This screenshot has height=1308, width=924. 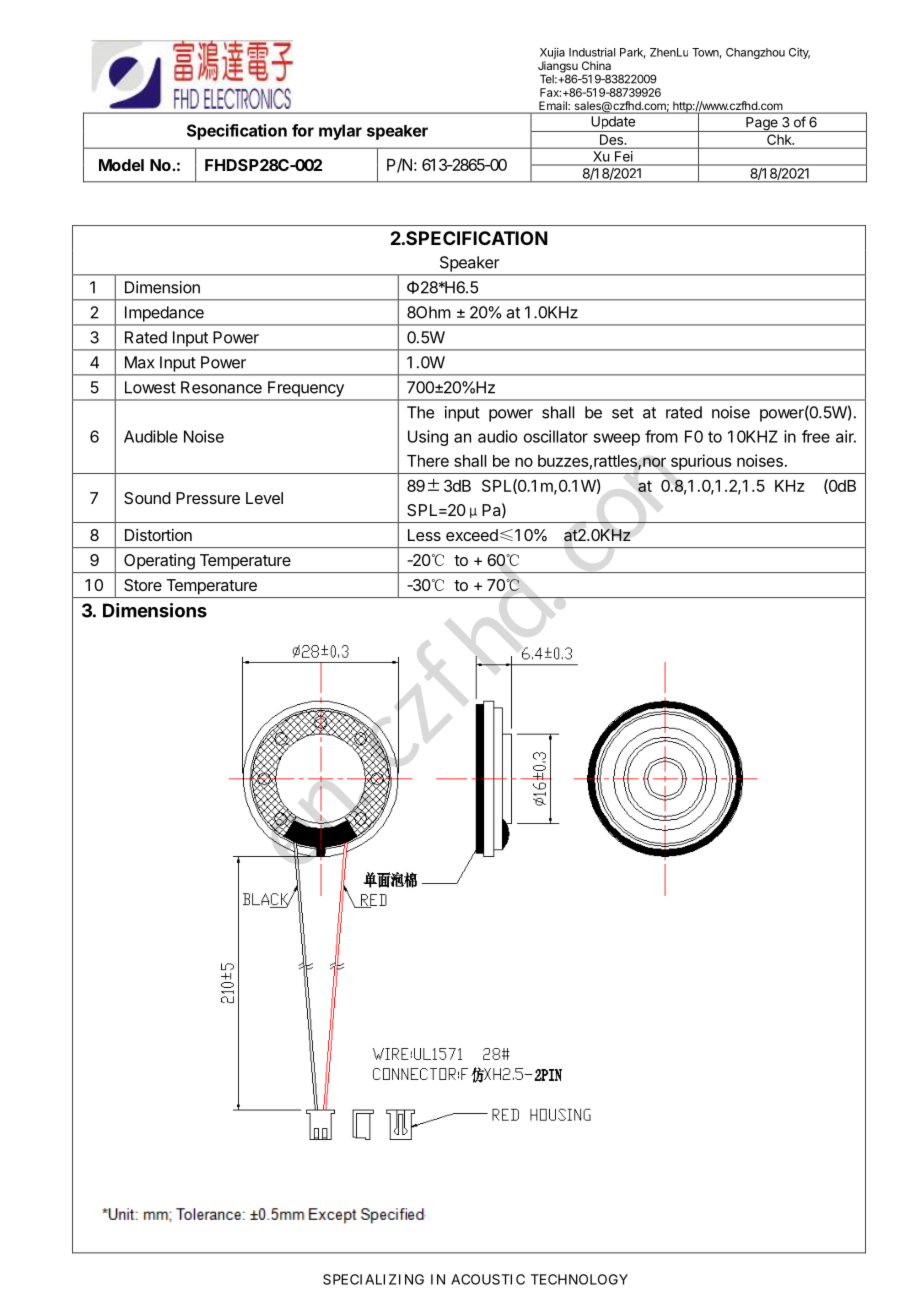 I want to click on SPECIALIZING, so click(x=373, y=1279).
